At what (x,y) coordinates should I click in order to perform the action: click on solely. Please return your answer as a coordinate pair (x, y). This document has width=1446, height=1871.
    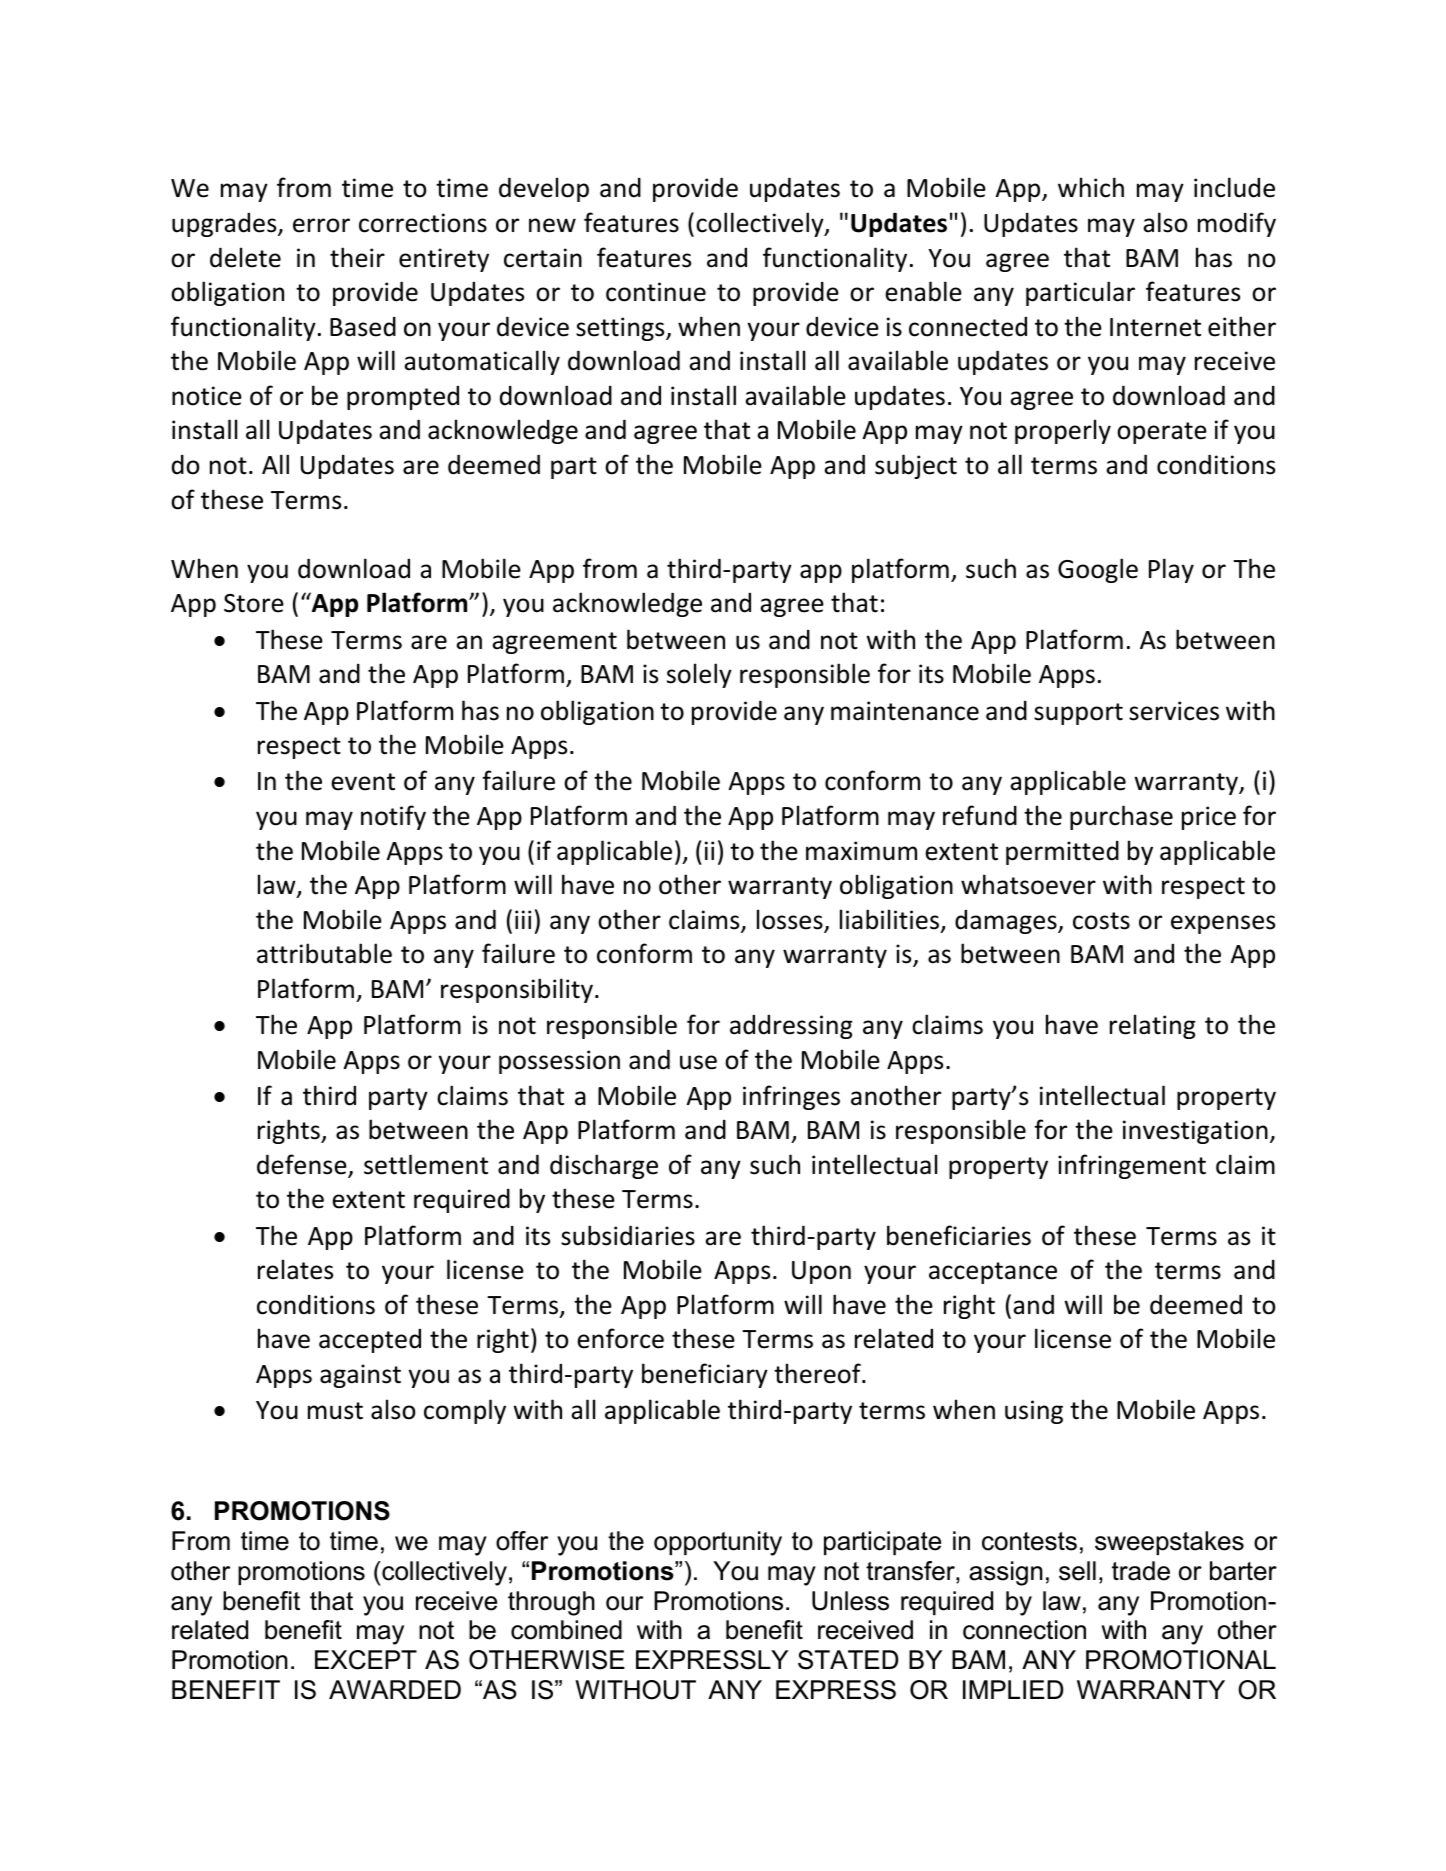
    Looking at the image, I should click on (699, 675).
